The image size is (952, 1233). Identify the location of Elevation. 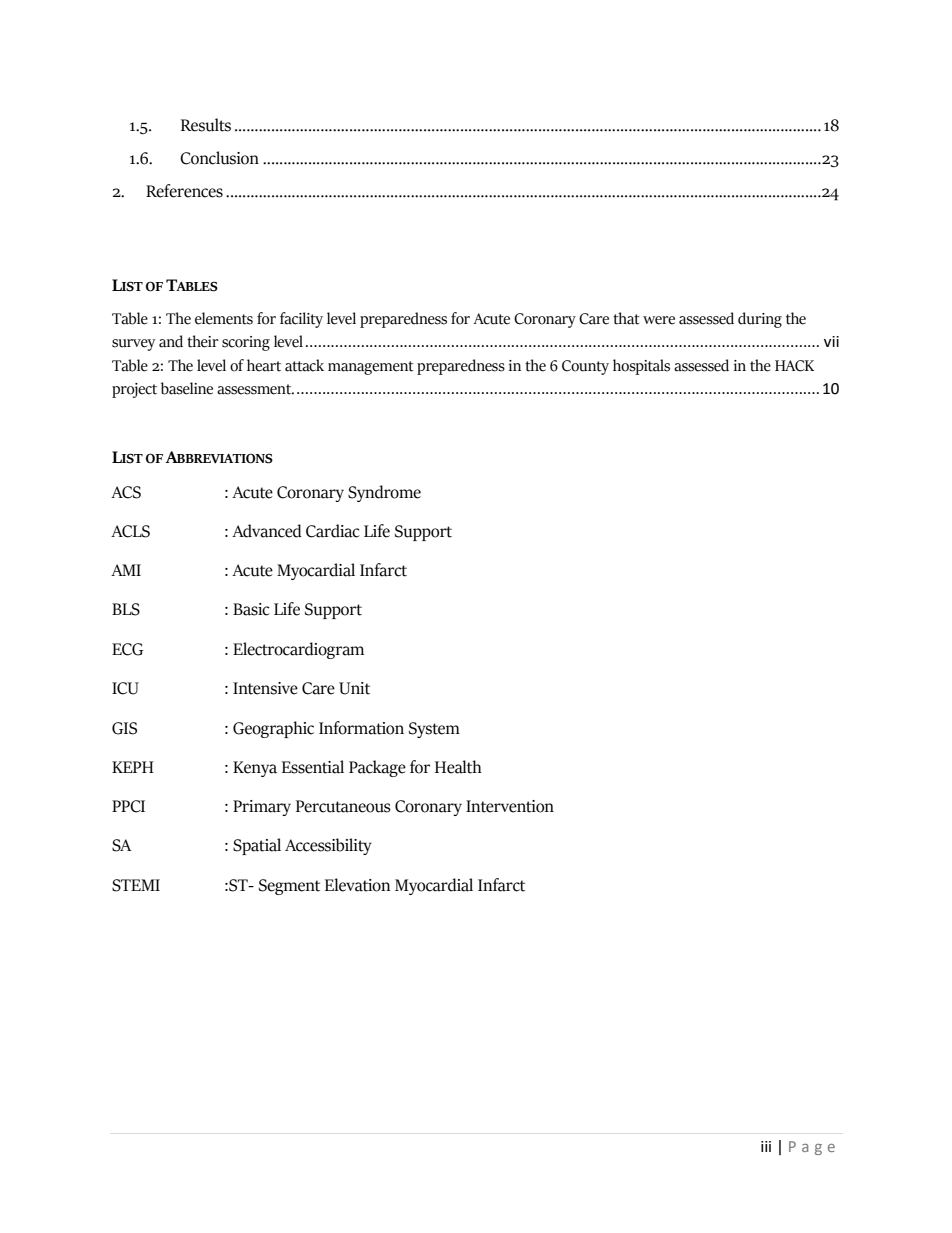
(357, 885).
